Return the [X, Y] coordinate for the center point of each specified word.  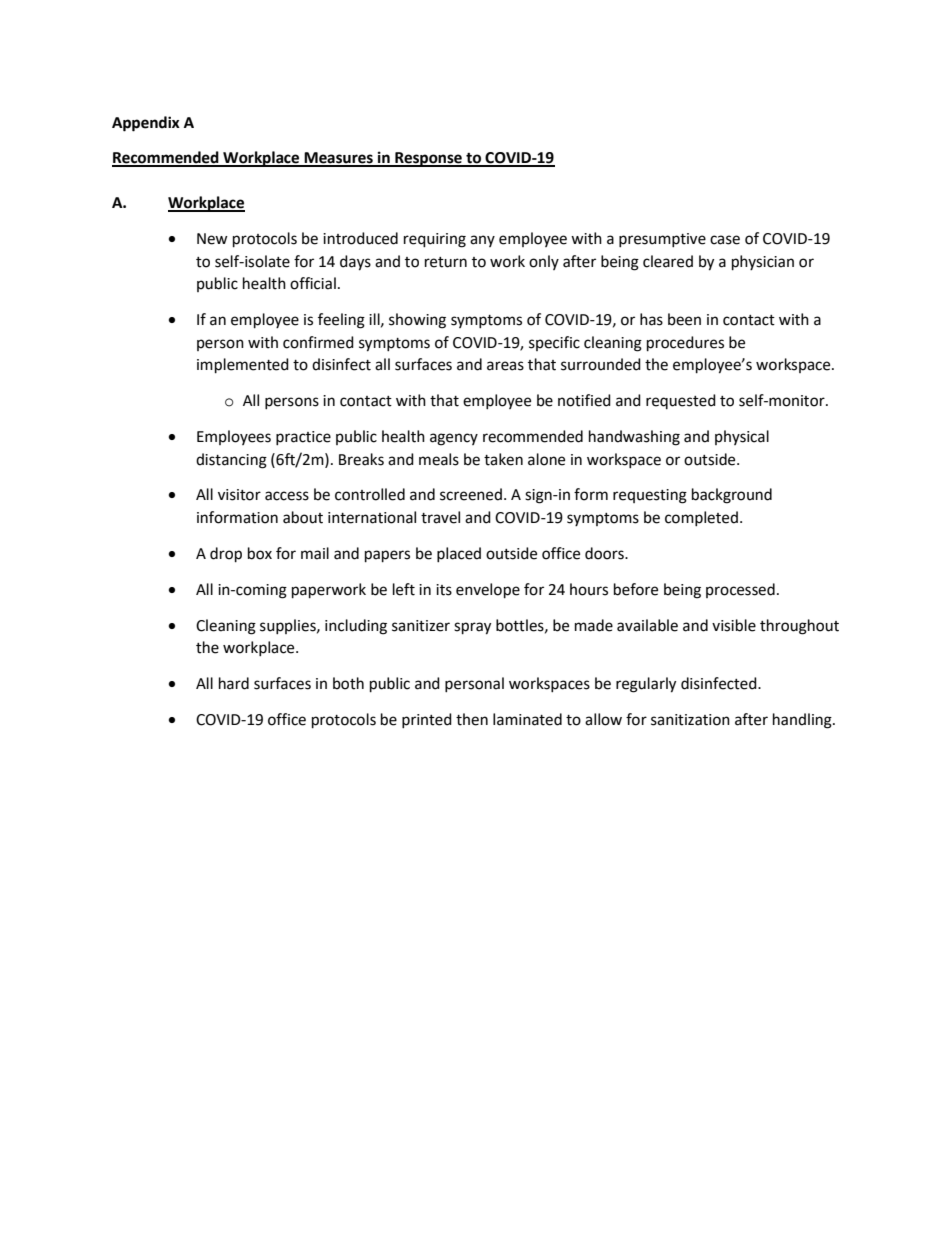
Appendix [146, 124]
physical [742, 437]
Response [428, 159]
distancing [231, 461]
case [725, 240]
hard [234, 683]
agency [454, 439]
